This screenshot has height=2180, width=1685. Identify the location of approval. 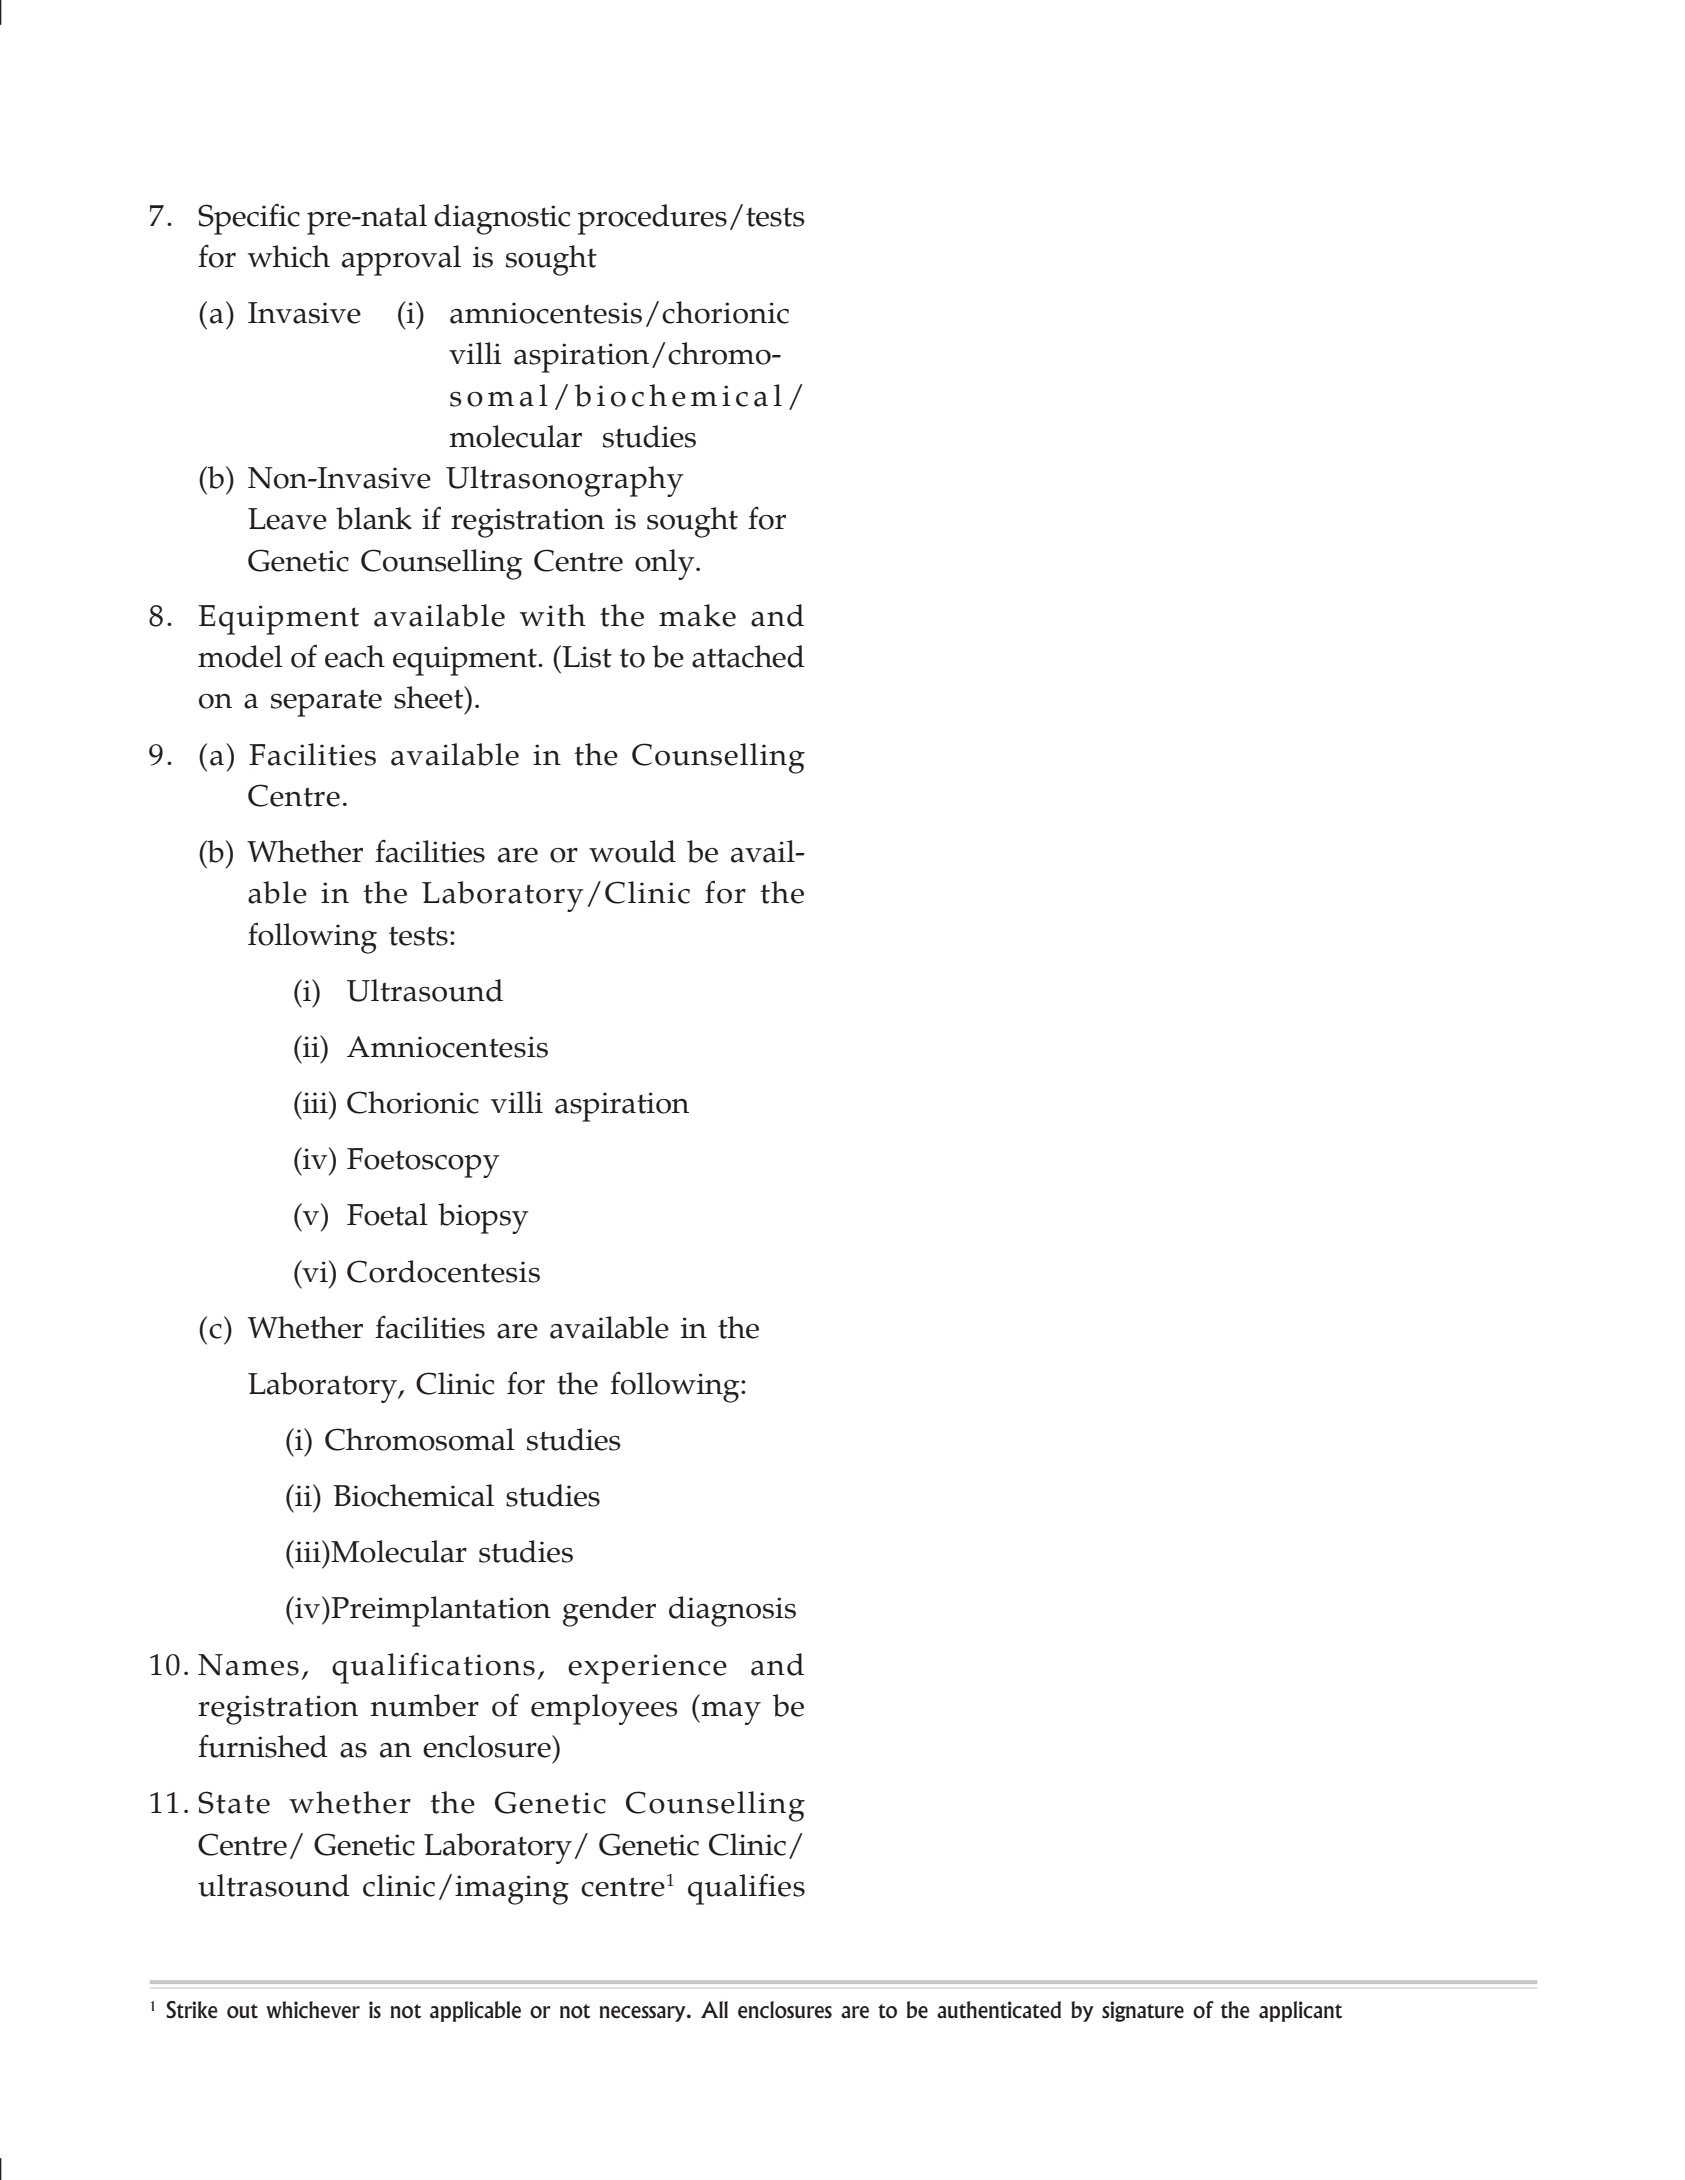
(401, 260).
